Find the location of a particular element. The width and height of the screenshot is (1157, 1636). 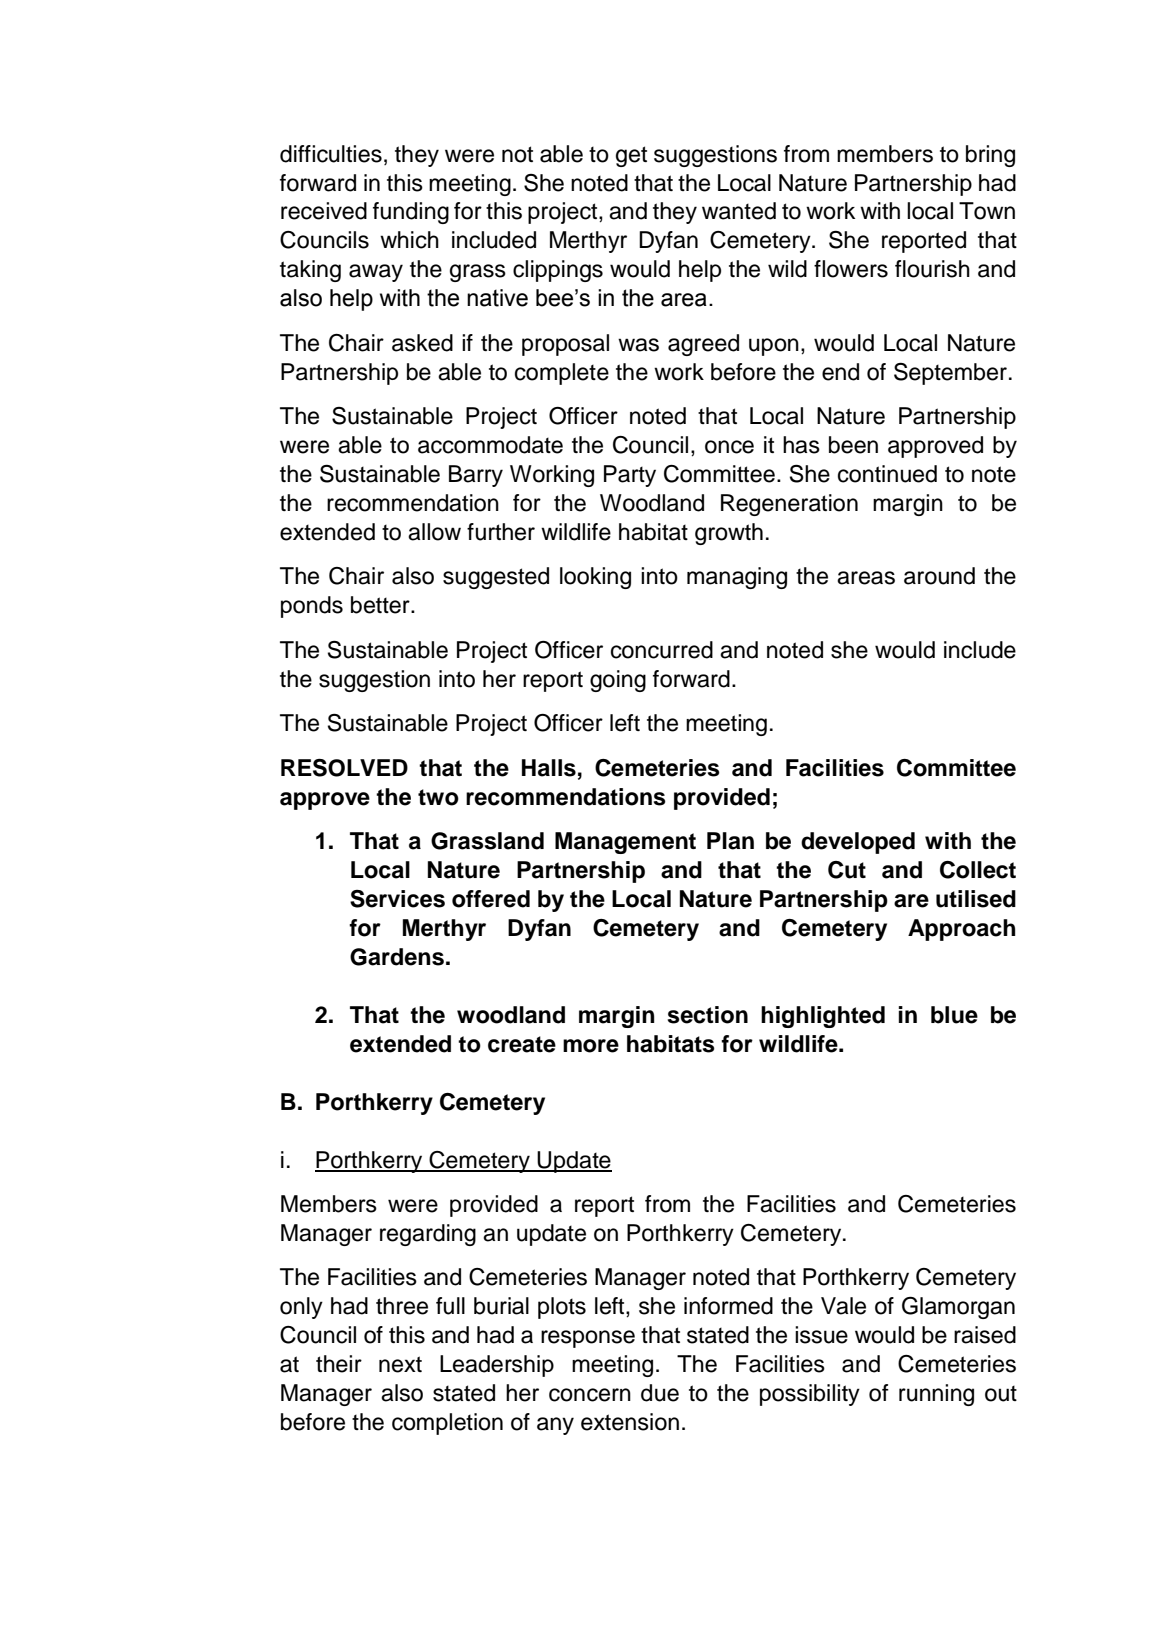

blue is located at coordinates (954, 1015).
